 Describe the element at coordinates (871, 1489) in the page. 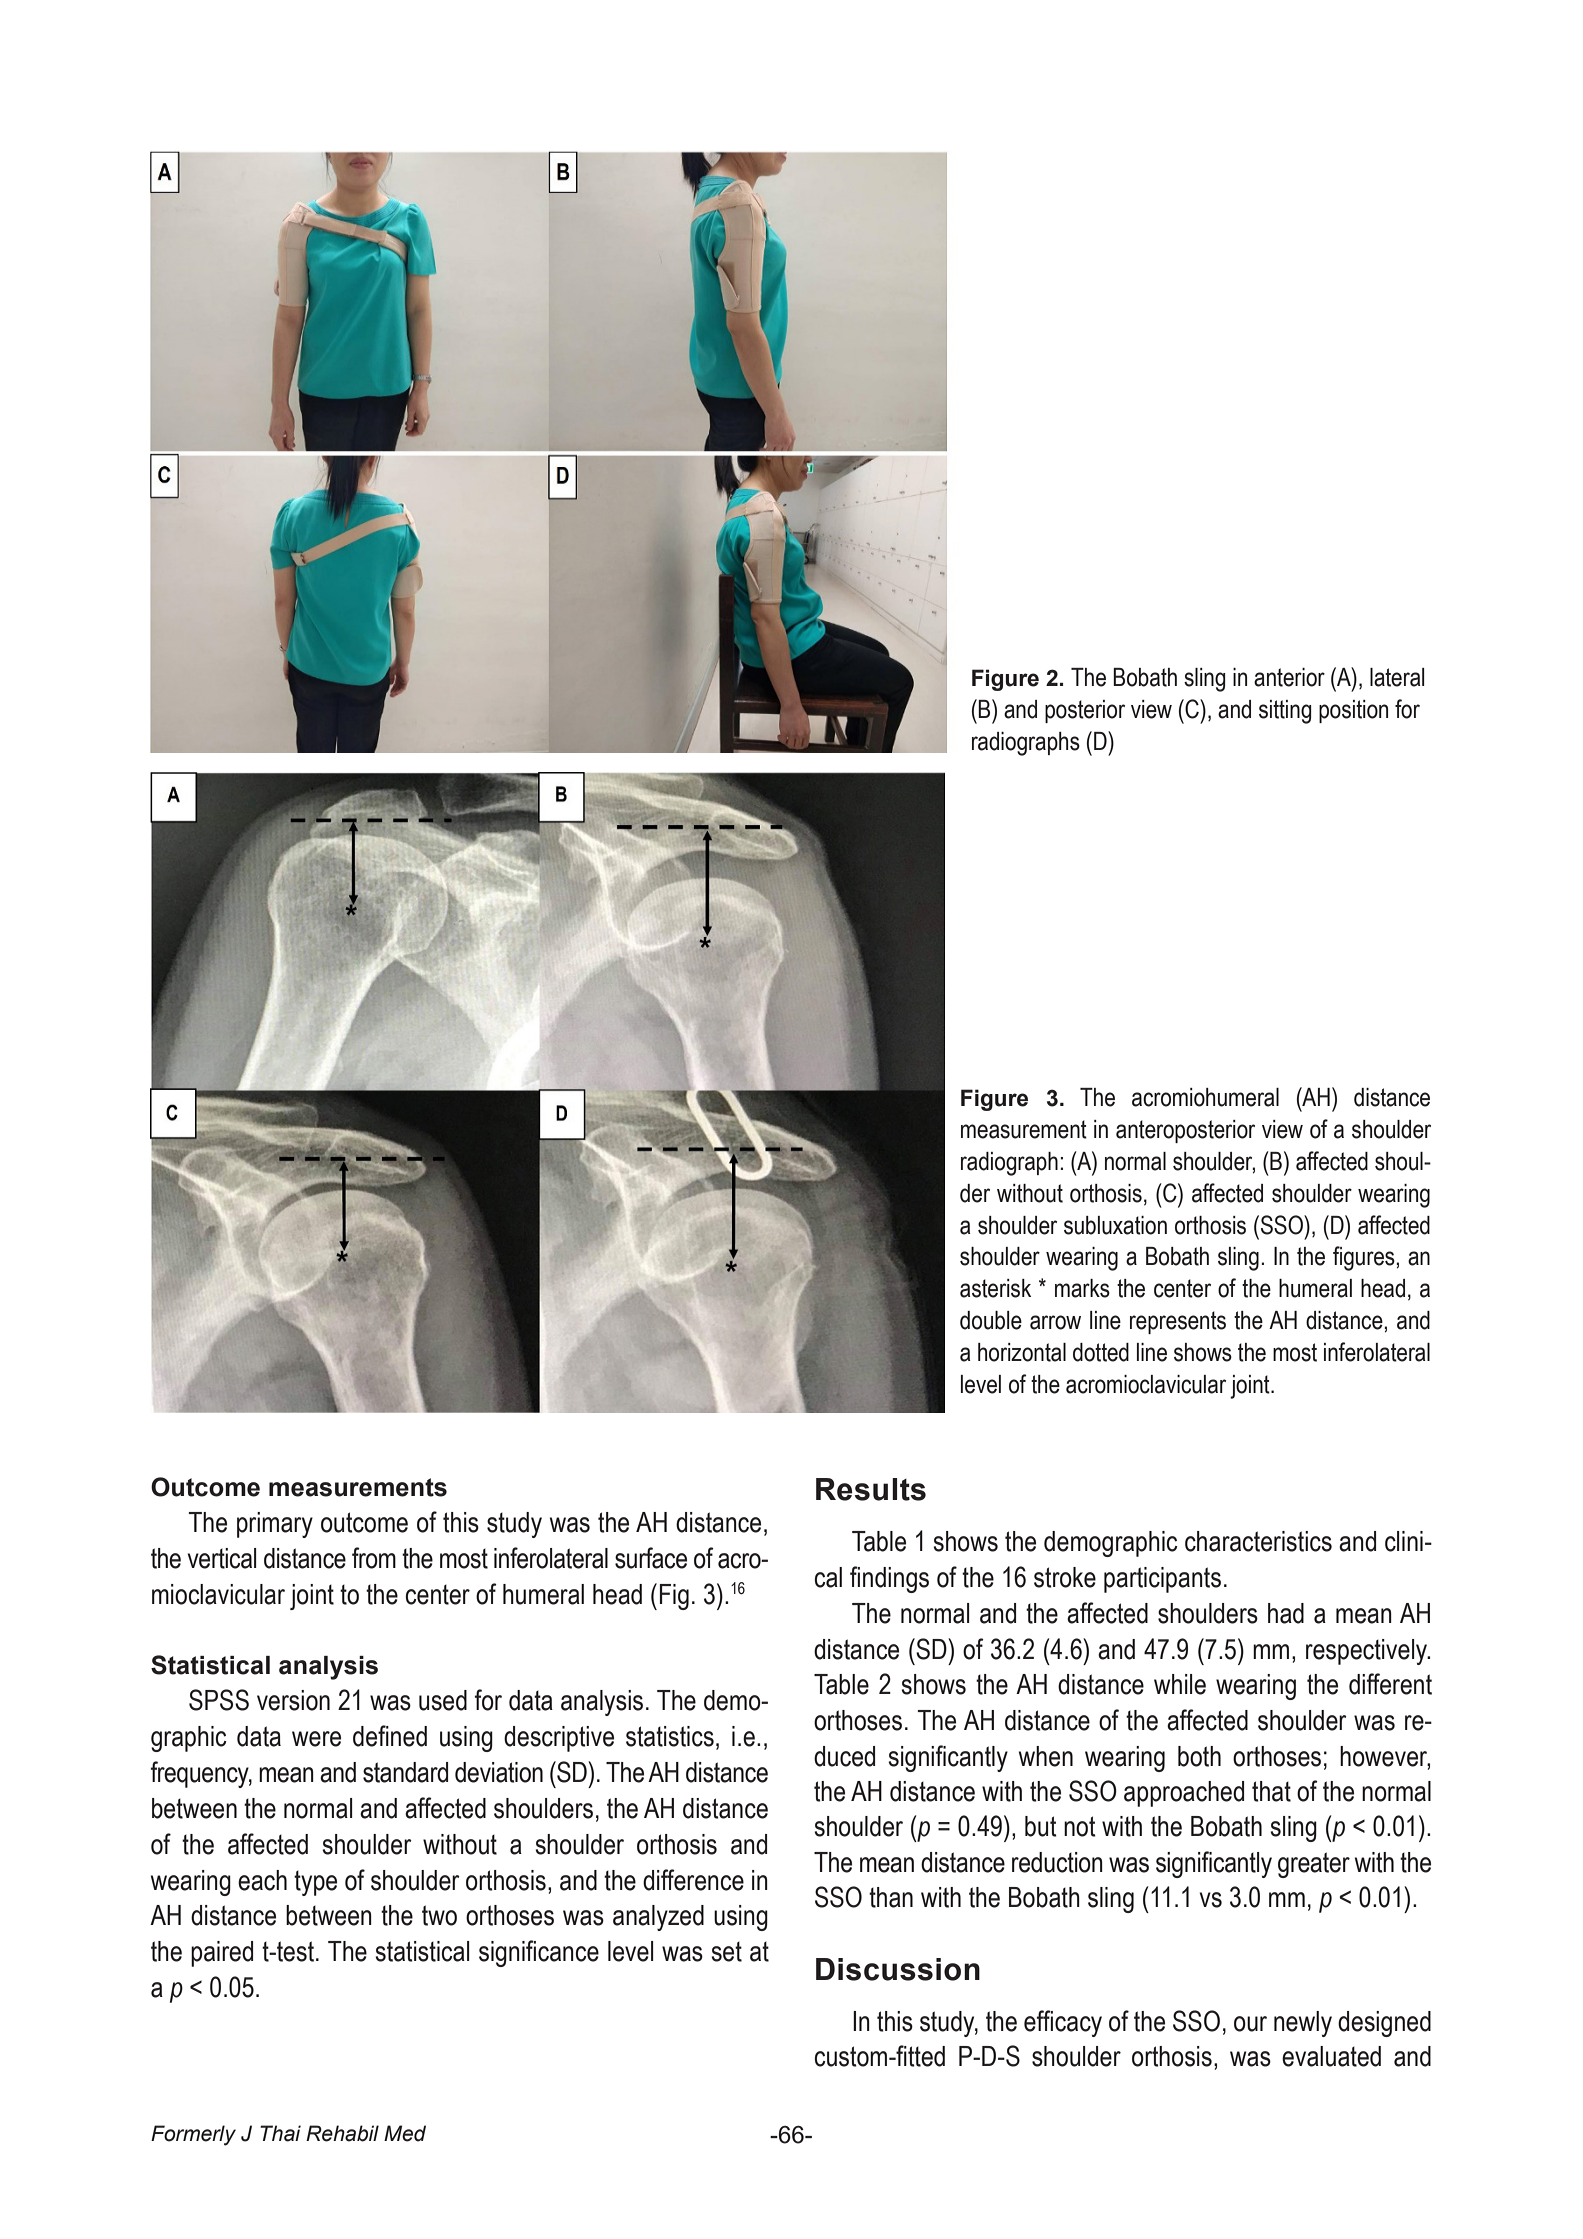

I see `Results` at that location.
